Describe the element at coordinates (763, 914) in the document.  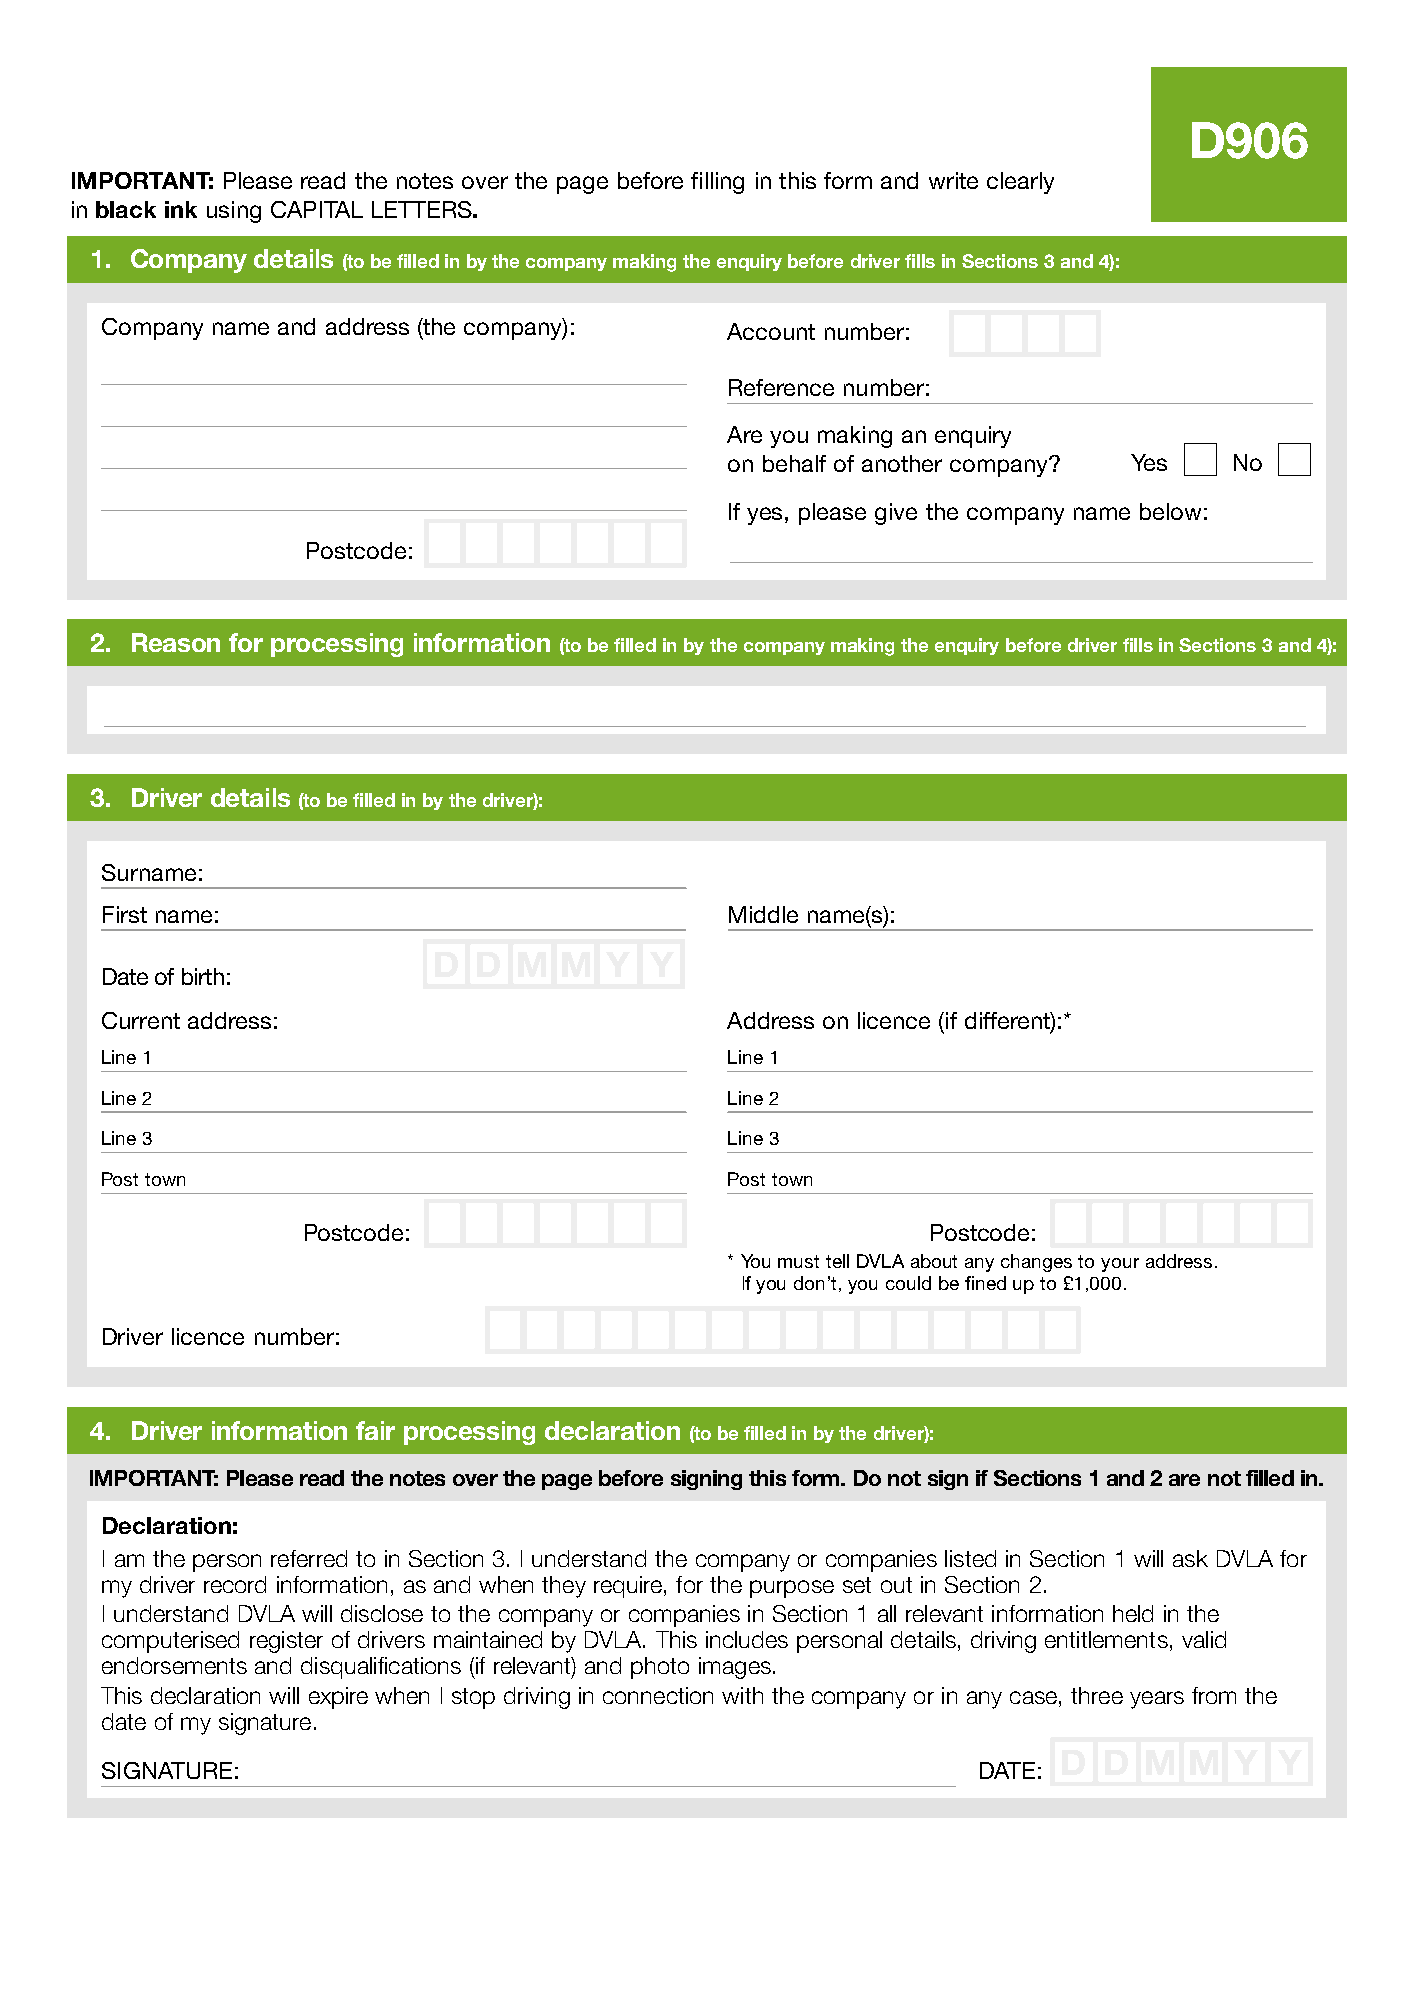
I see `Middle` at that location.
